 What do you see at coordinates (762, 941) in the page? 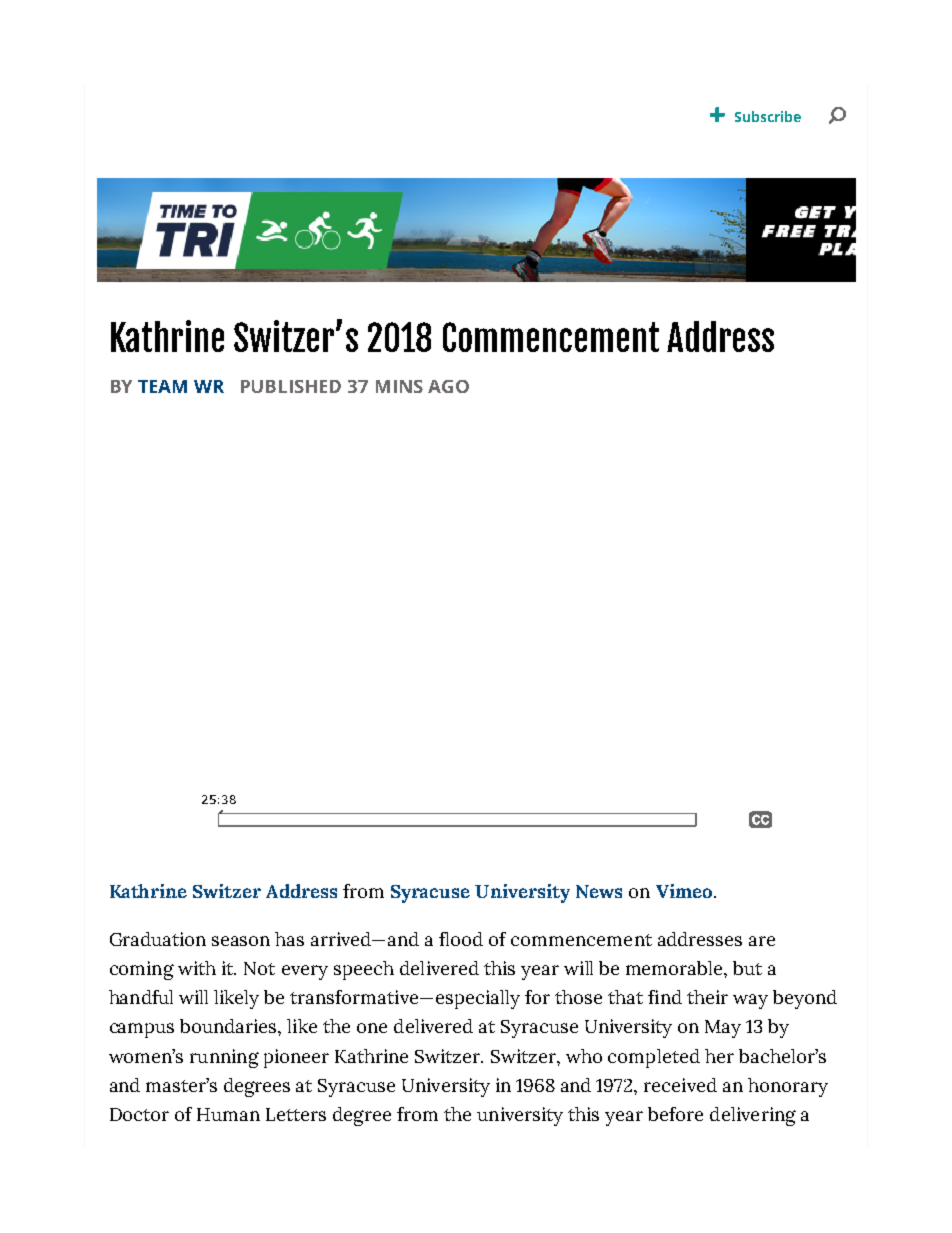
I see `are` at bounding box center [762, 941].
